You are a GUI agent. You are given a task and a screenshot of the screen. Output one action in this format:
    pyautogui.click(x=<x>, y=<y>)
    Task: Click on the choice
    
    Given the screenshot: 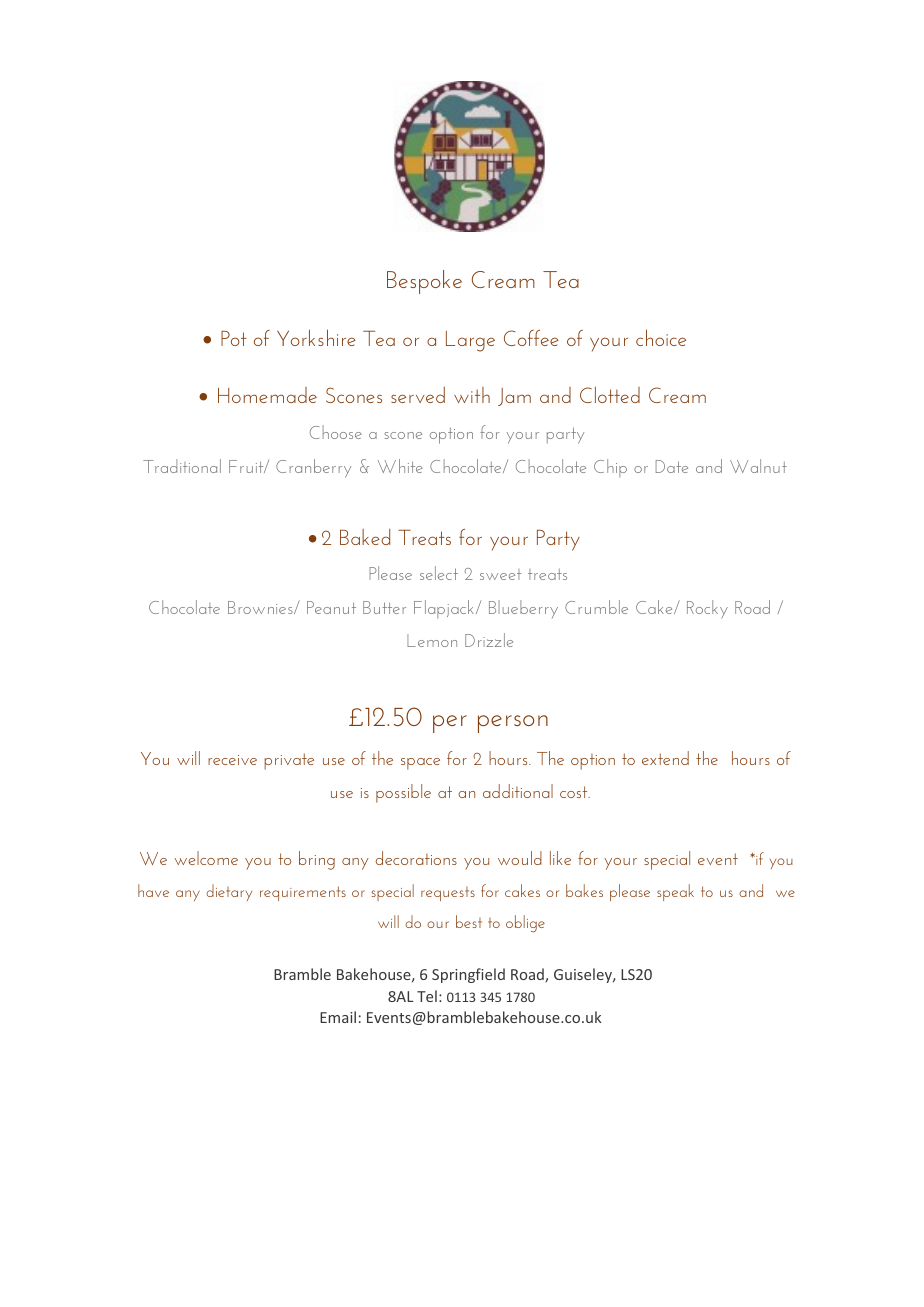 What is the action you would take?
    pyautogui.click(x=661, y=337)
